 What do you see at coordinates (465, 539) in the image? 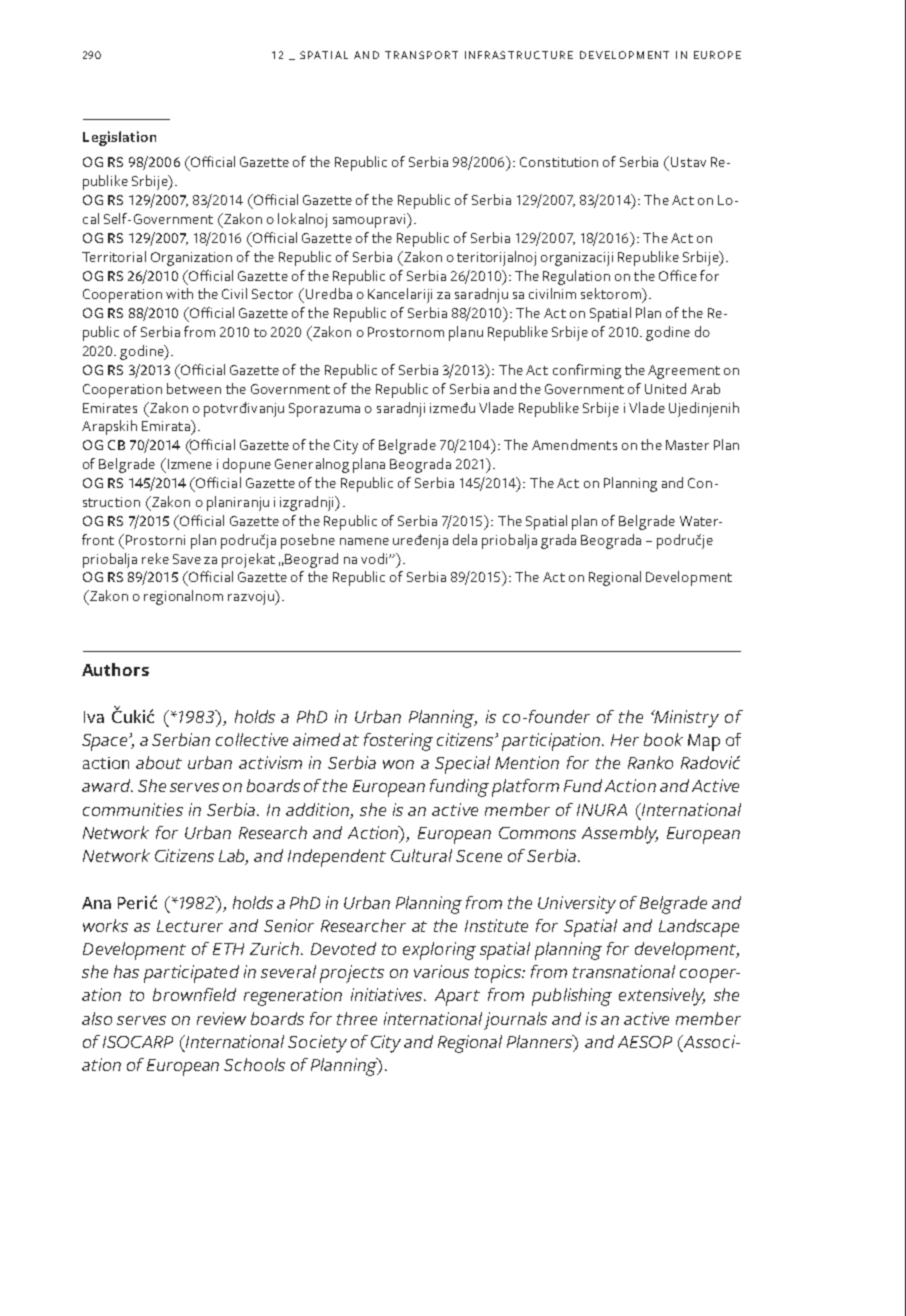
I see `dela` at bounding box center [465, 539].
